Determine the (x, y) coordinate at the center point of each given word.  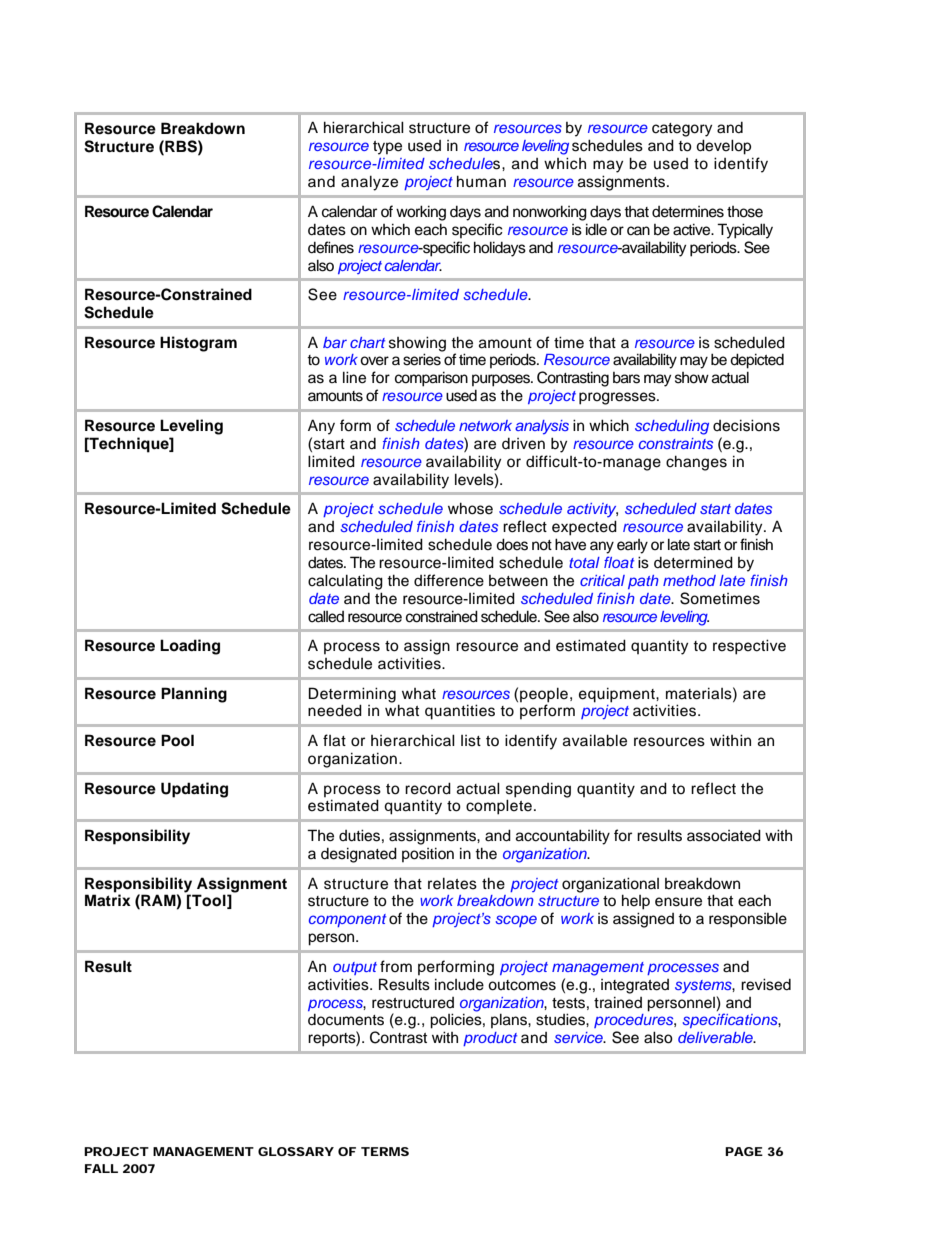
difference (449, 580)
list (471, 741)
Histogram (198, 344)
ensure (678, 902)
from (396, 966)
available (595, 740)
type (387, 148)
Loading (190, 647)
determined (693, 562)
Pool (177, 740)
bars (626, 378)
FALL (101, 1168)
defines (331, 247)
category (682, 130)
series (422, 359)
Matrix (108, 900)
